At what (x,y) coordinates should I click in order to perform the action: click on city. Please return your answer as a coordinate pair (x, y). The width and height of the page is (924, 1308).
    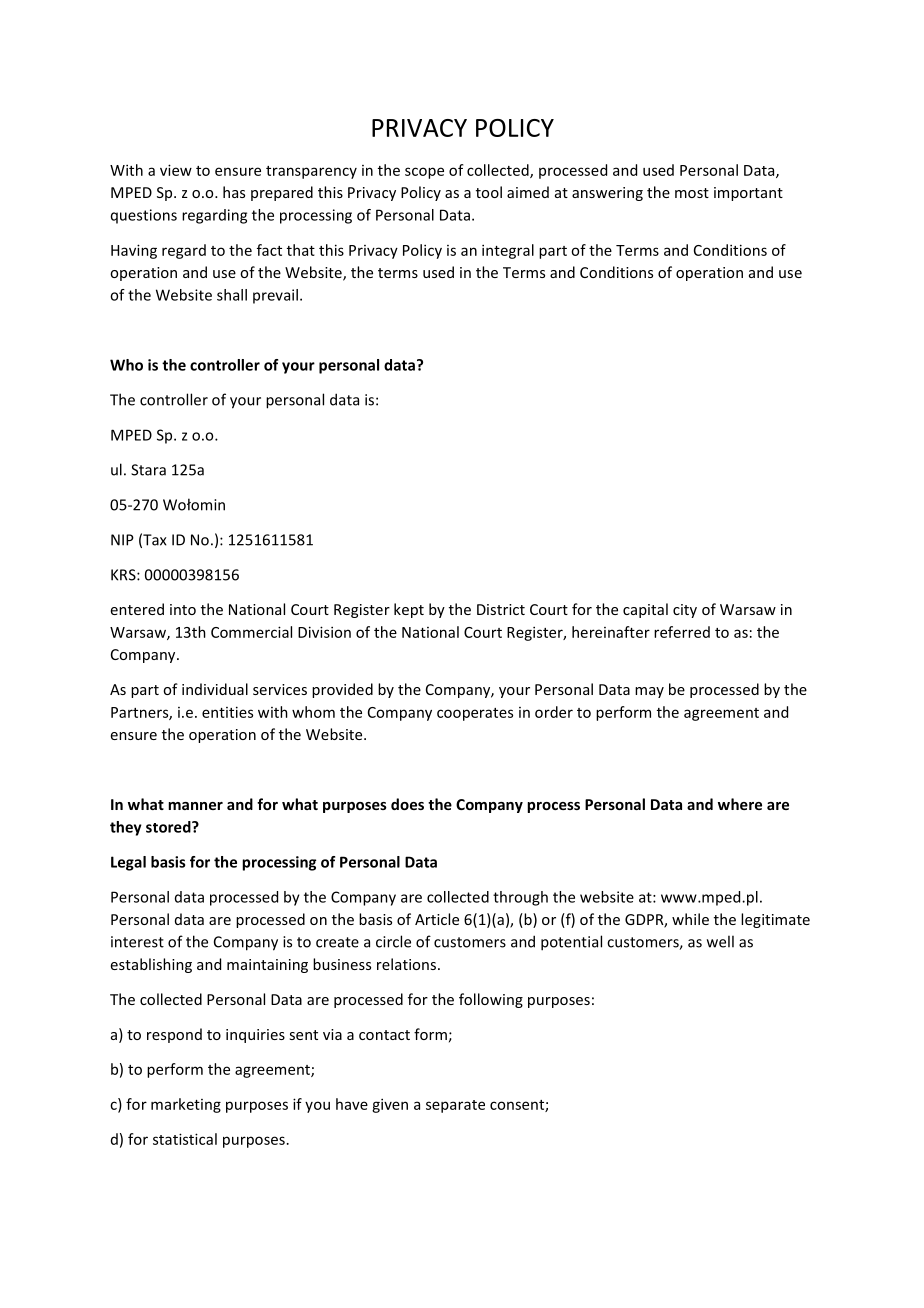
    Looking at the image, I should click on (685, 611).
